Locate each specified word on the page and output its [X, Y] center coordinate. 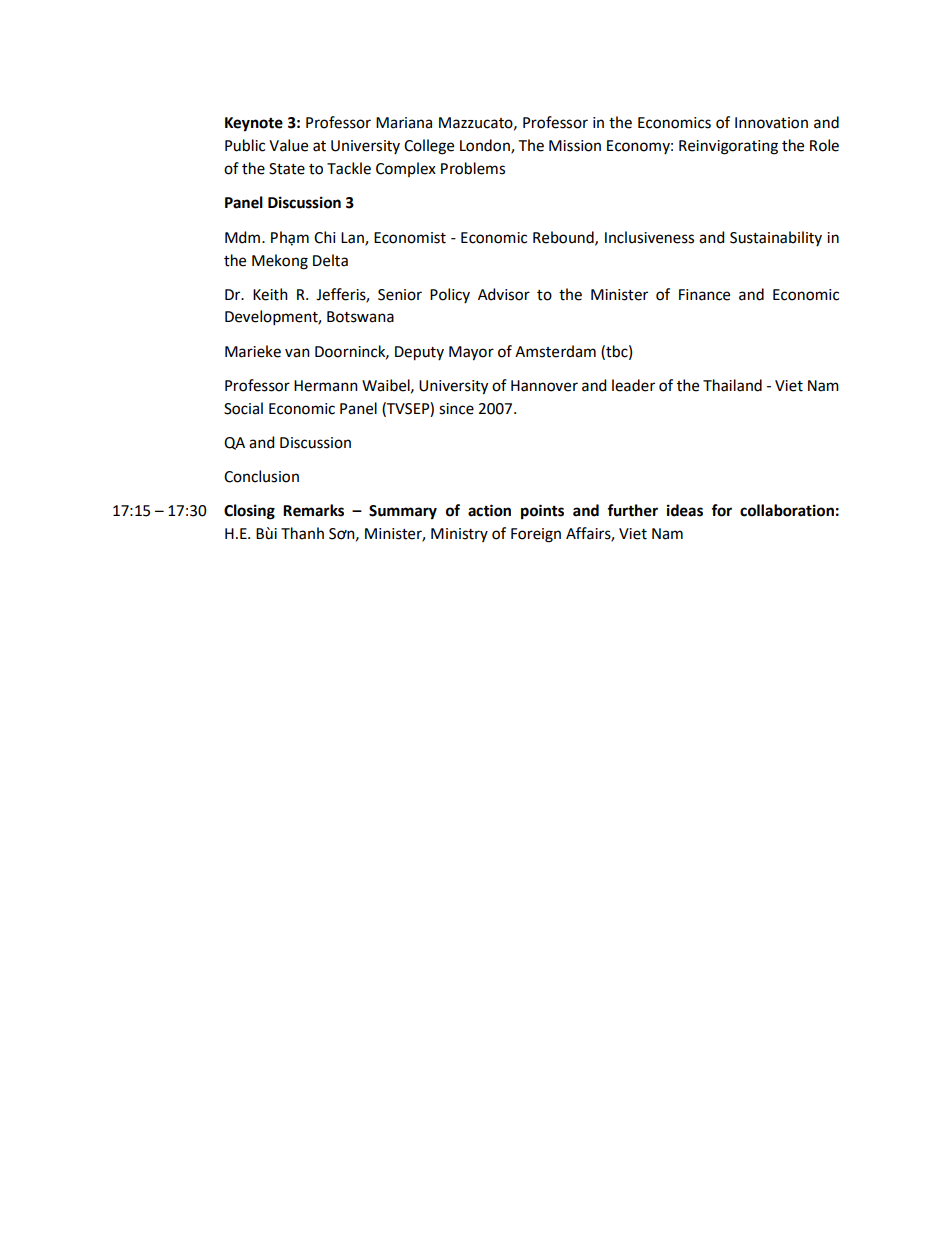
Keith [270, 294]
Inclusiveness [649, 237]
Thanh [302, 533]
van [297, 353]
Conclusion [261, 476]
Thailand [732, 385]
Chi [325, 237]
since [456, 409]
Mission [575, 146]
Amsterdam [555, 351]
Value [288, 145]
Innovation [771, 123]
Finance [704, 295]
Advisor [504, 294]
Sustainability [776, 238]
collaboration [787, 510]
